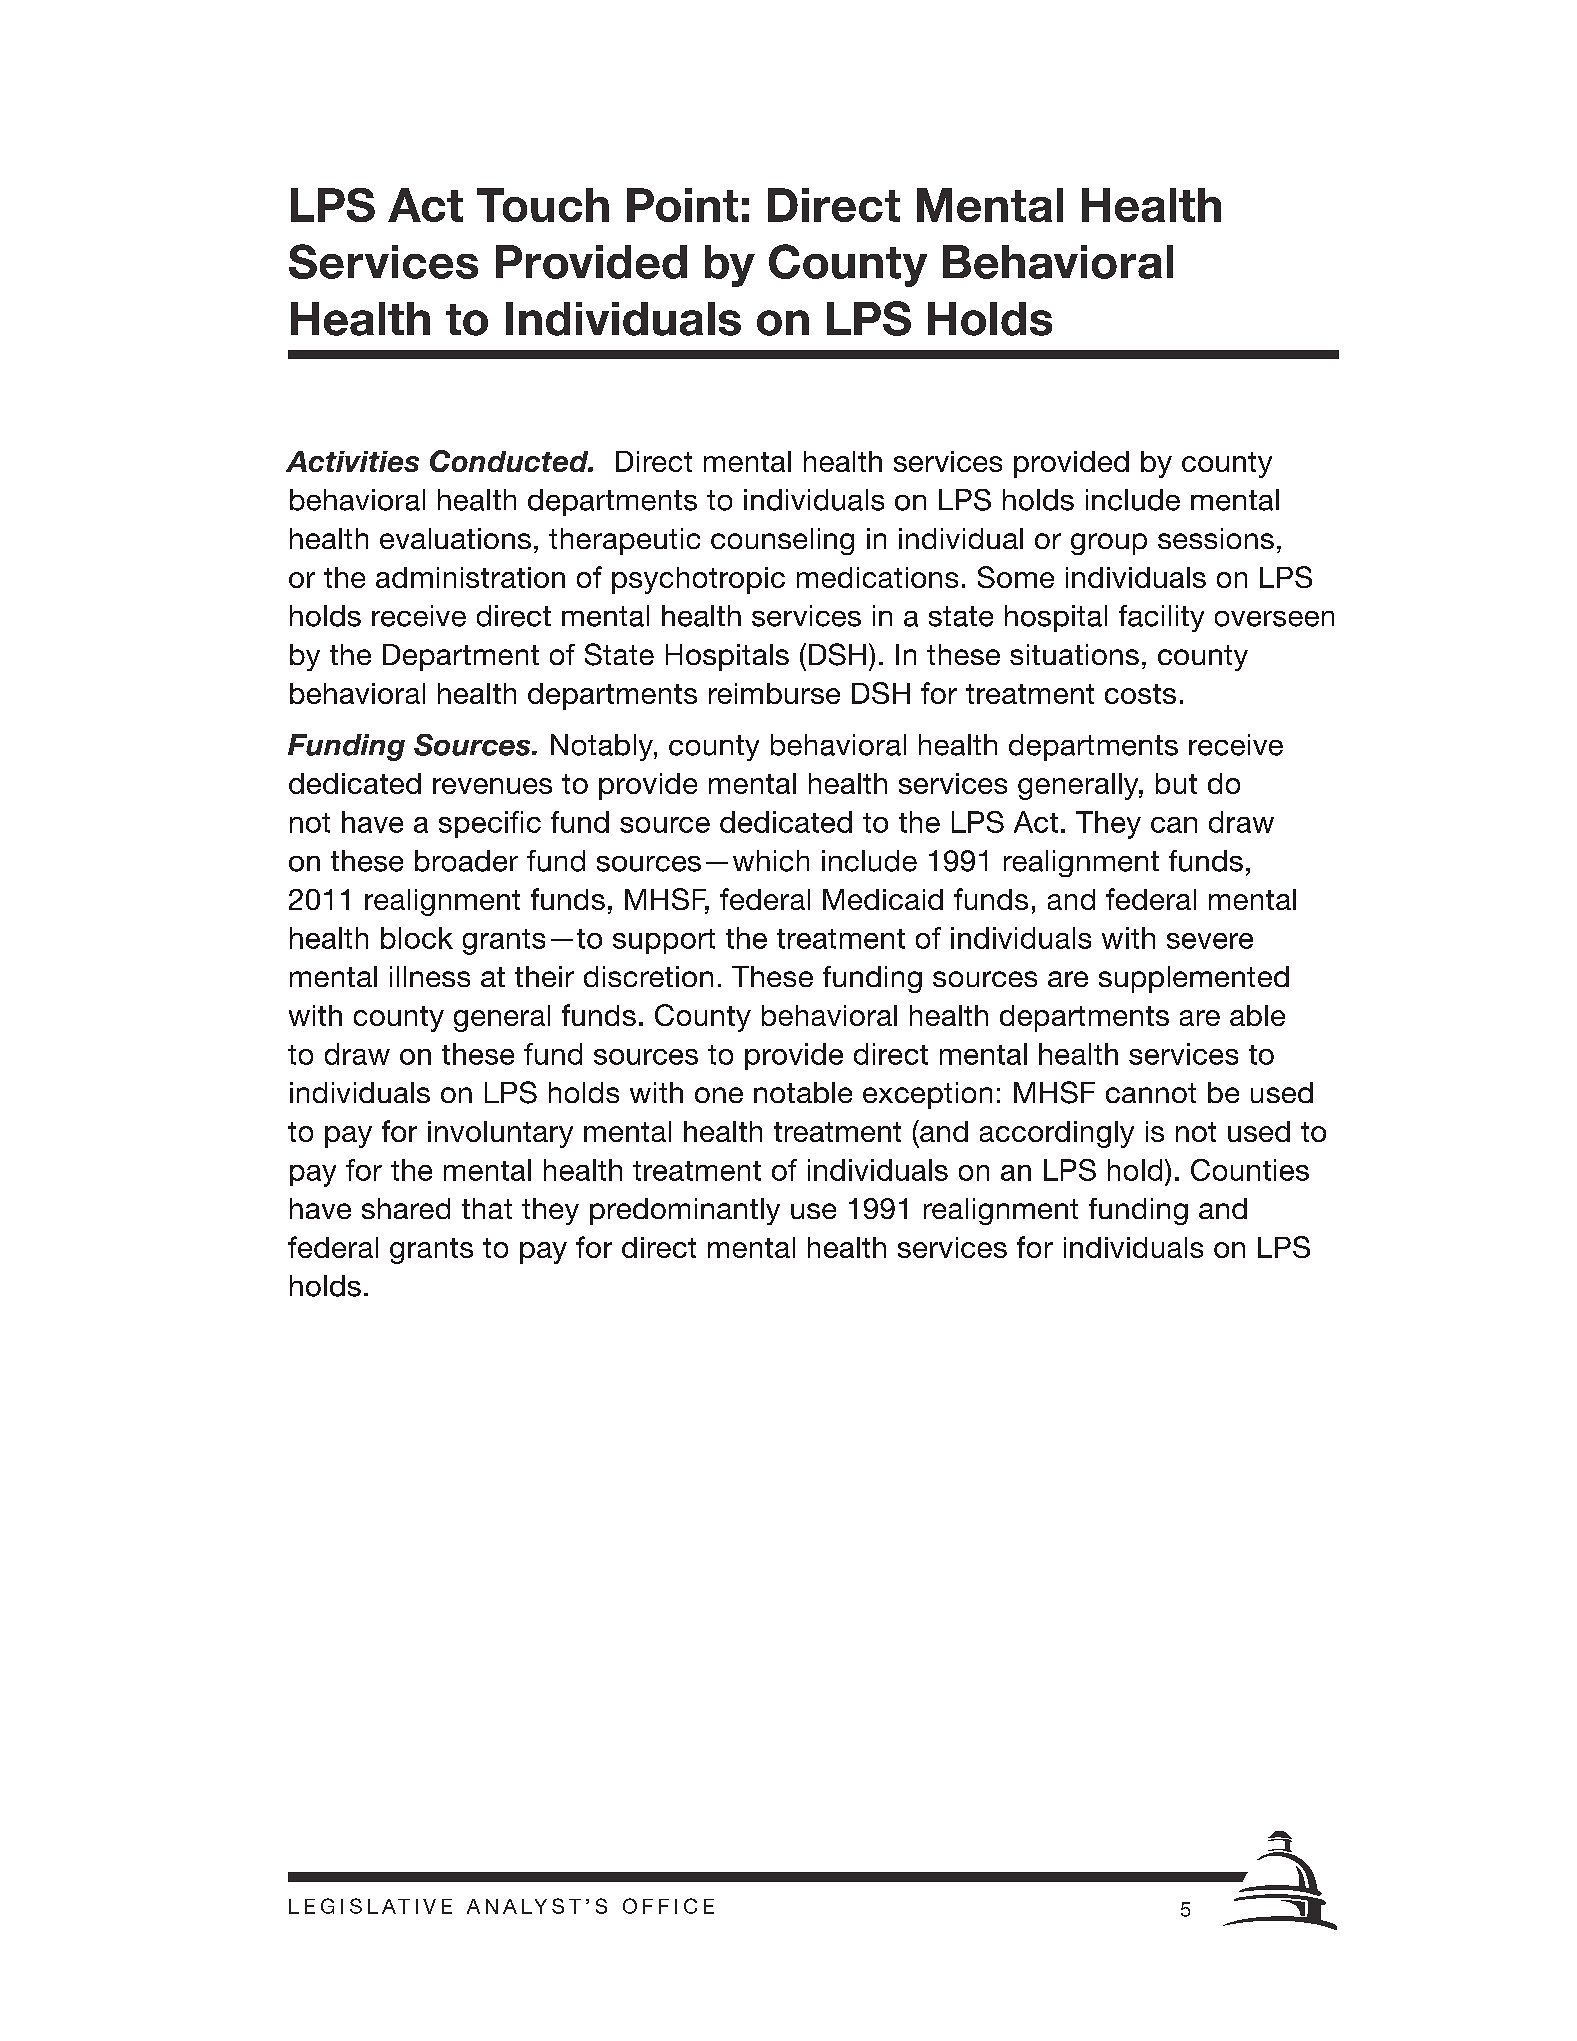 This screenshot has height=2041, width=1577. I want to click on Touch, so click(543, 205).
